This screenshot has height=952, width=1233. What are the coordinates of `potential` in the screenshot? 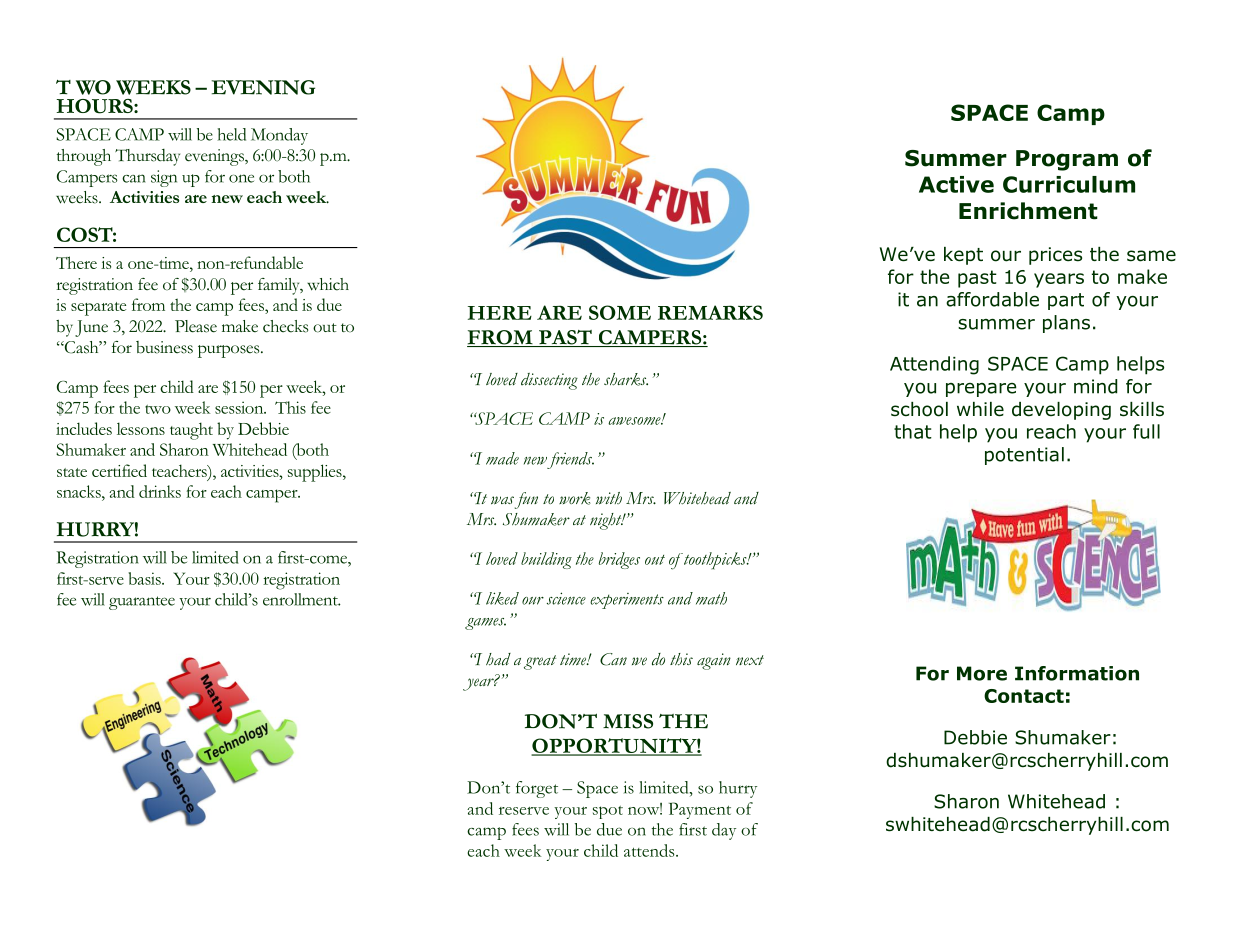 It's located at (1024, 456).
